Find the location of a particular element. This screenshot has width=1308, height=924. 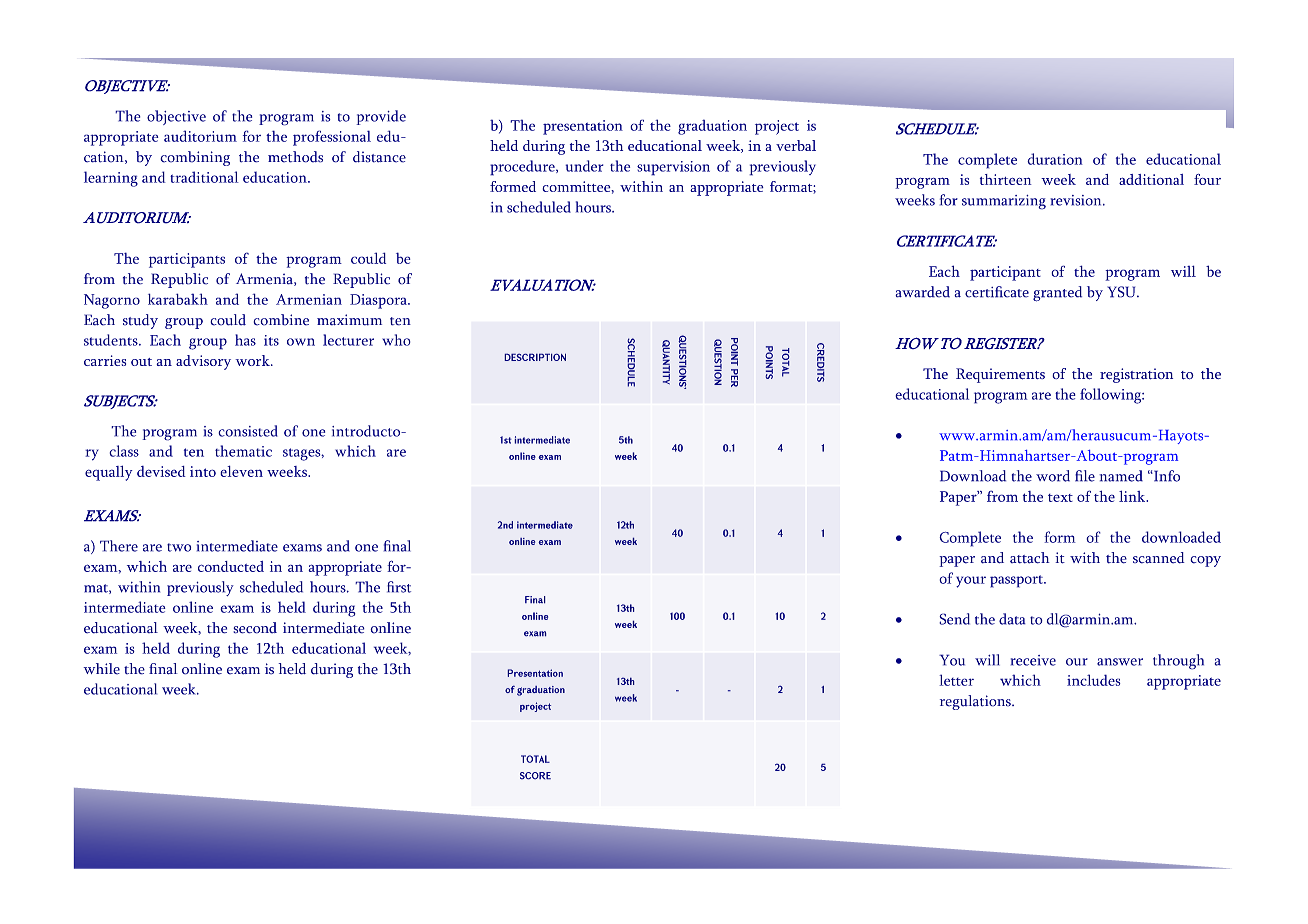

registration is located at coordinates (1136, 375).
